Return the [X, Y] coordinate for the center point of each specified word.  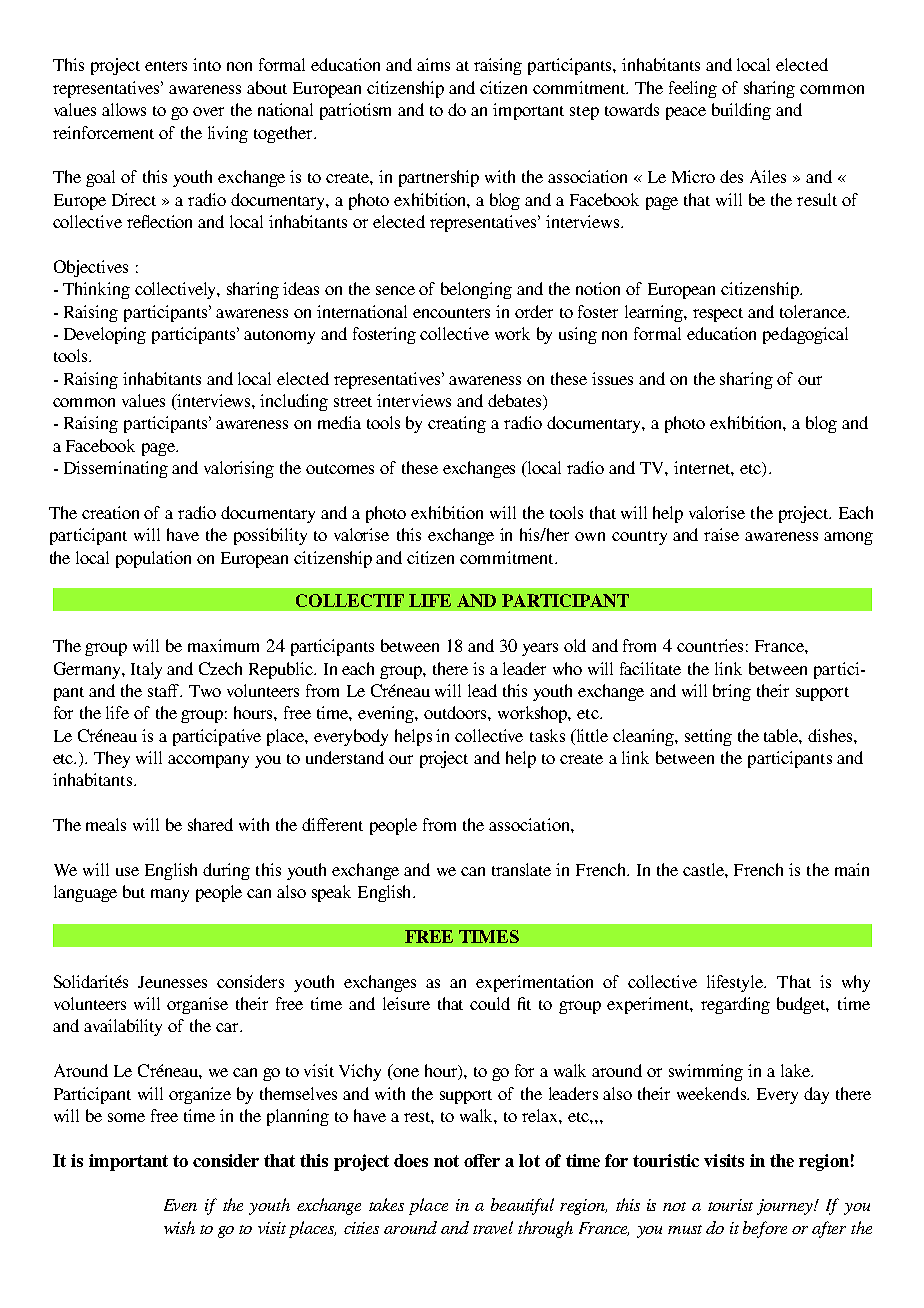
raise [721, 534]
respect [718, 315]
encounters [451, 313]
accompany [208, 761]
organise [197, 1005]
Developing [105, 335]
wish [179, 1227]
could [490, 1003]
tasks [547, 735]
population [153, 559]
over [208, 111]
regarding [735, 1005]
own [590, 536]
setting [708, 737]
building [741, 111]
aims [433, 64]
